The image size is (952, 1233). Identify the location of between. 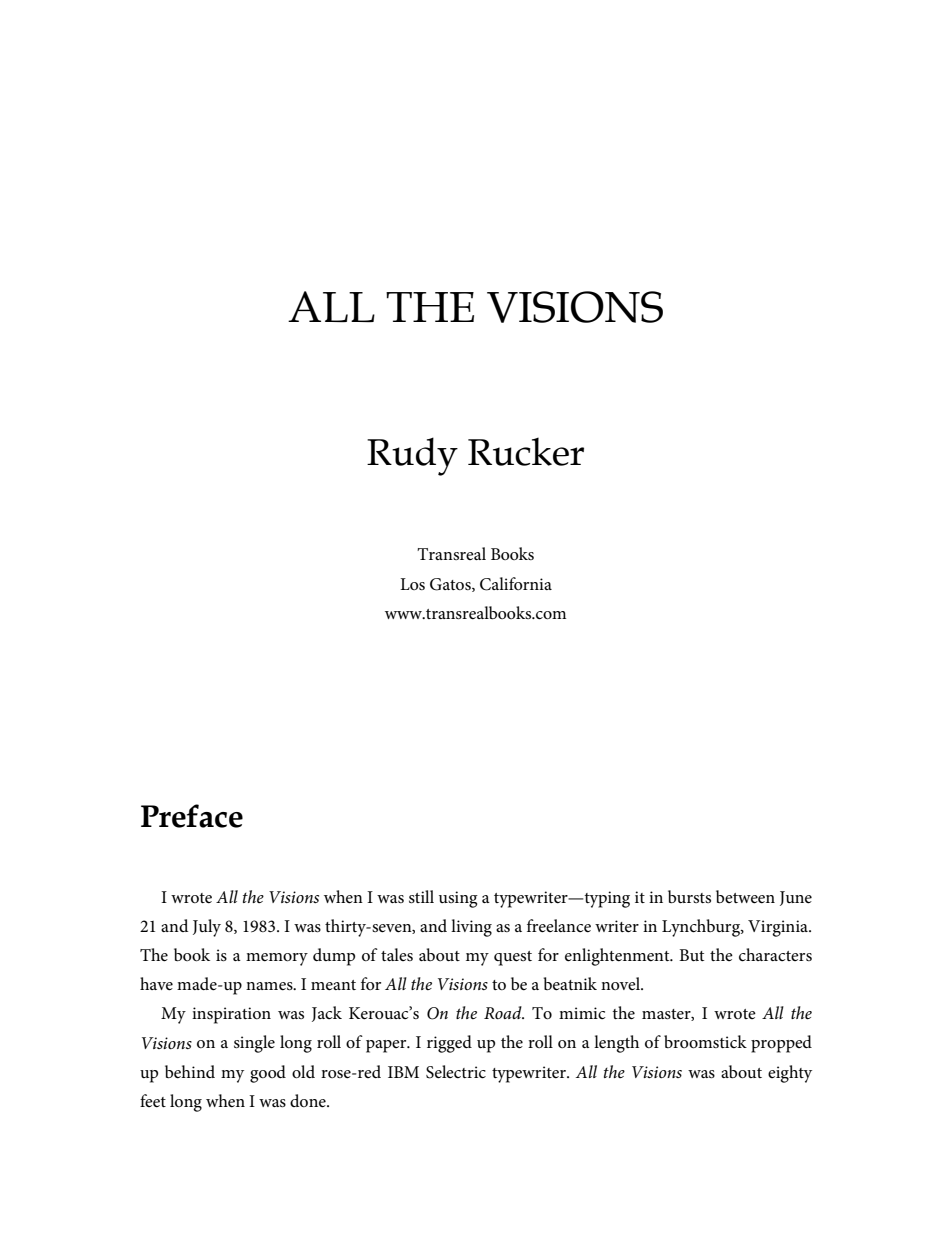
(745, 897).
